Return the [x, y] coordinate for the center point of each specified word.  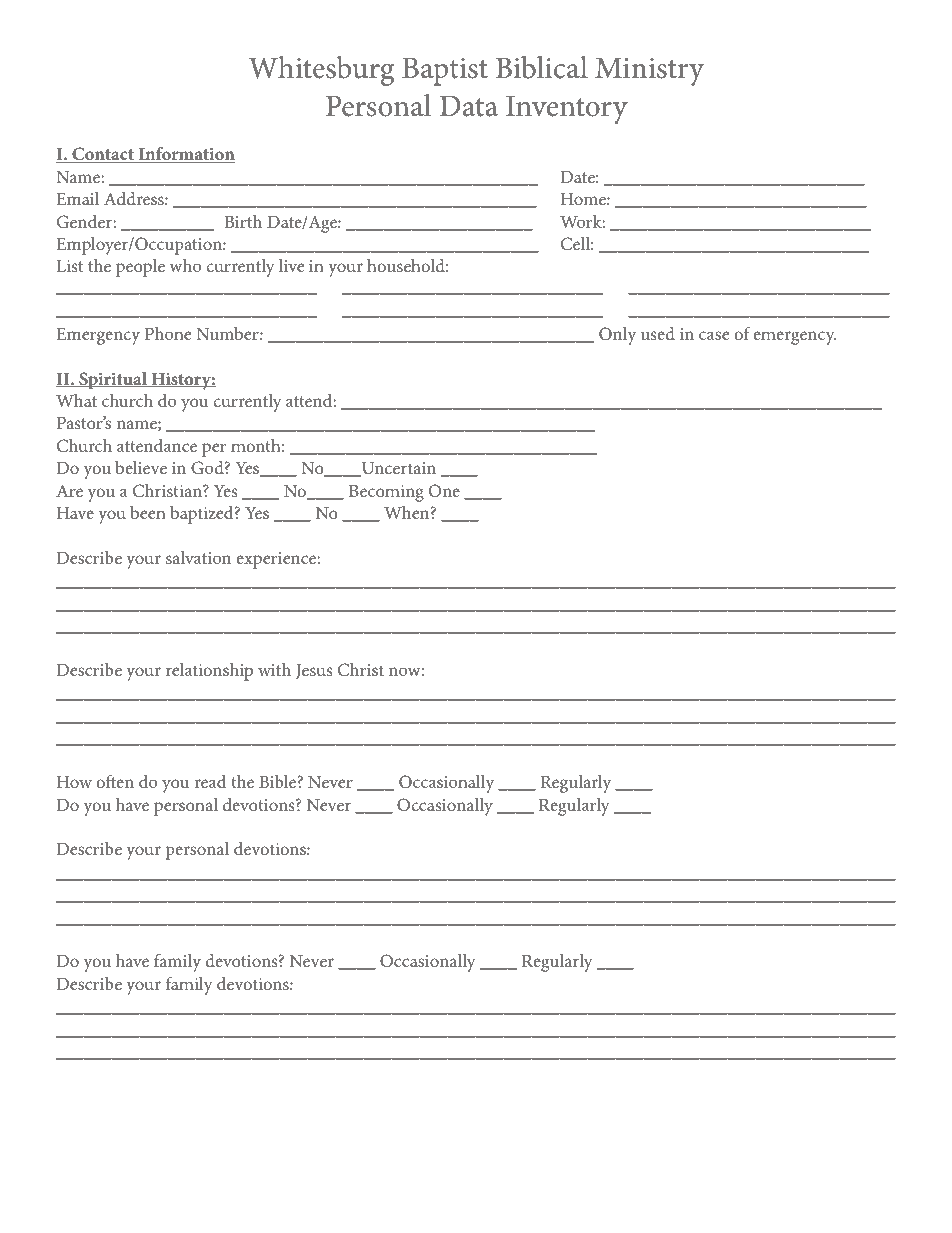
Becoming [386, 493]
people [140, 268]
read [210, 781]
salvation [198, 557]
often [115, 781]
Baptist [445, 71]
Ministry [649, 71]
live [291, 265]
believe [141, 467]
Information [186, 155]
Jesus [314, 671]
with [274, 669]
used [658, 333]
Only [617, 336]
